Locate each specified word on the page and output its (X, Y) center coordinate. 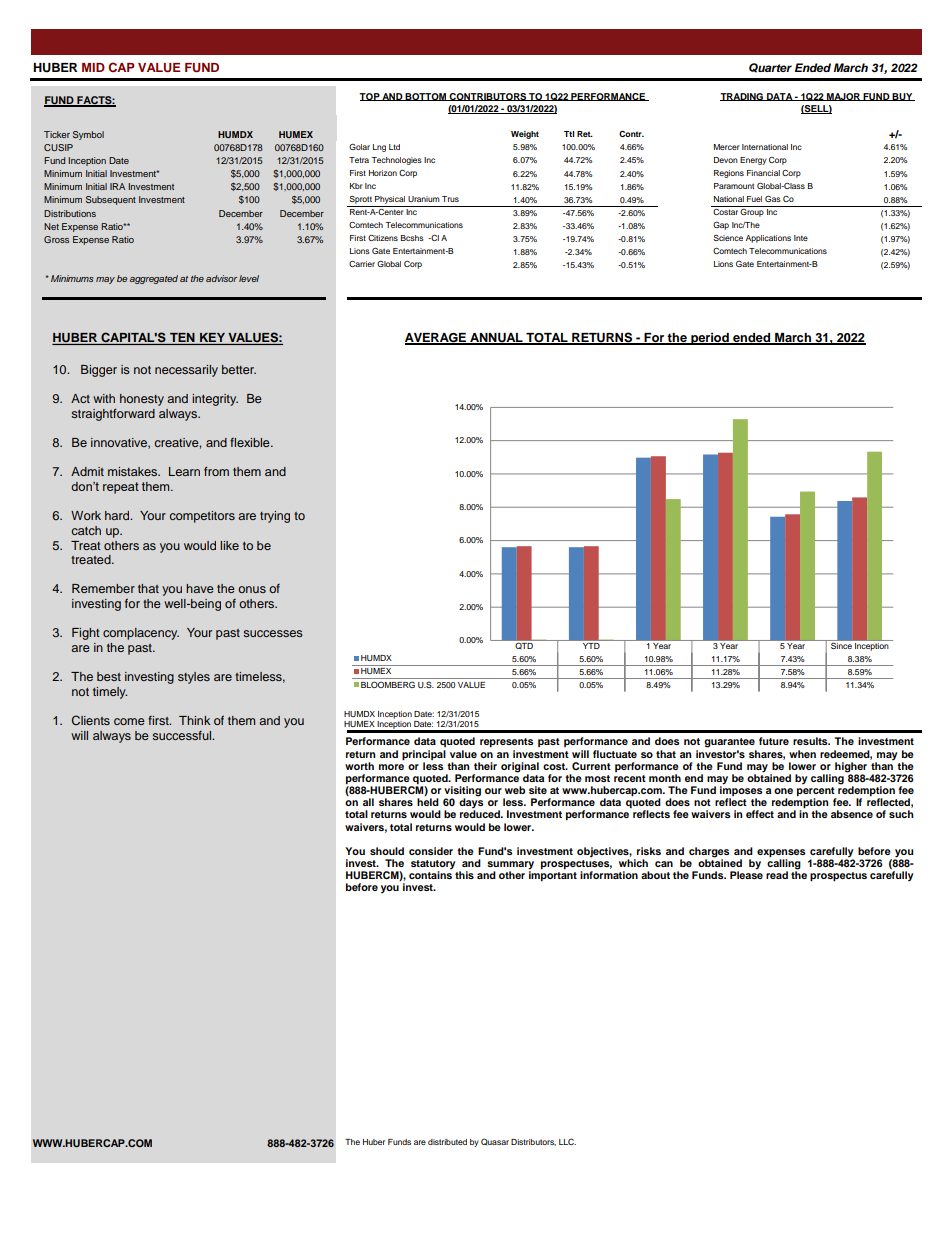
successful (183, 735)
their (485, 766)
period (710, 338)
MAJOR (843, 97)
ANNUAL (496, 338)
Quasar (495, 1141)
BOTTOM (426, 97)
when (802, 754)
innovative (120, 443)
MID (93, 67)
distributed (447, 1142)
